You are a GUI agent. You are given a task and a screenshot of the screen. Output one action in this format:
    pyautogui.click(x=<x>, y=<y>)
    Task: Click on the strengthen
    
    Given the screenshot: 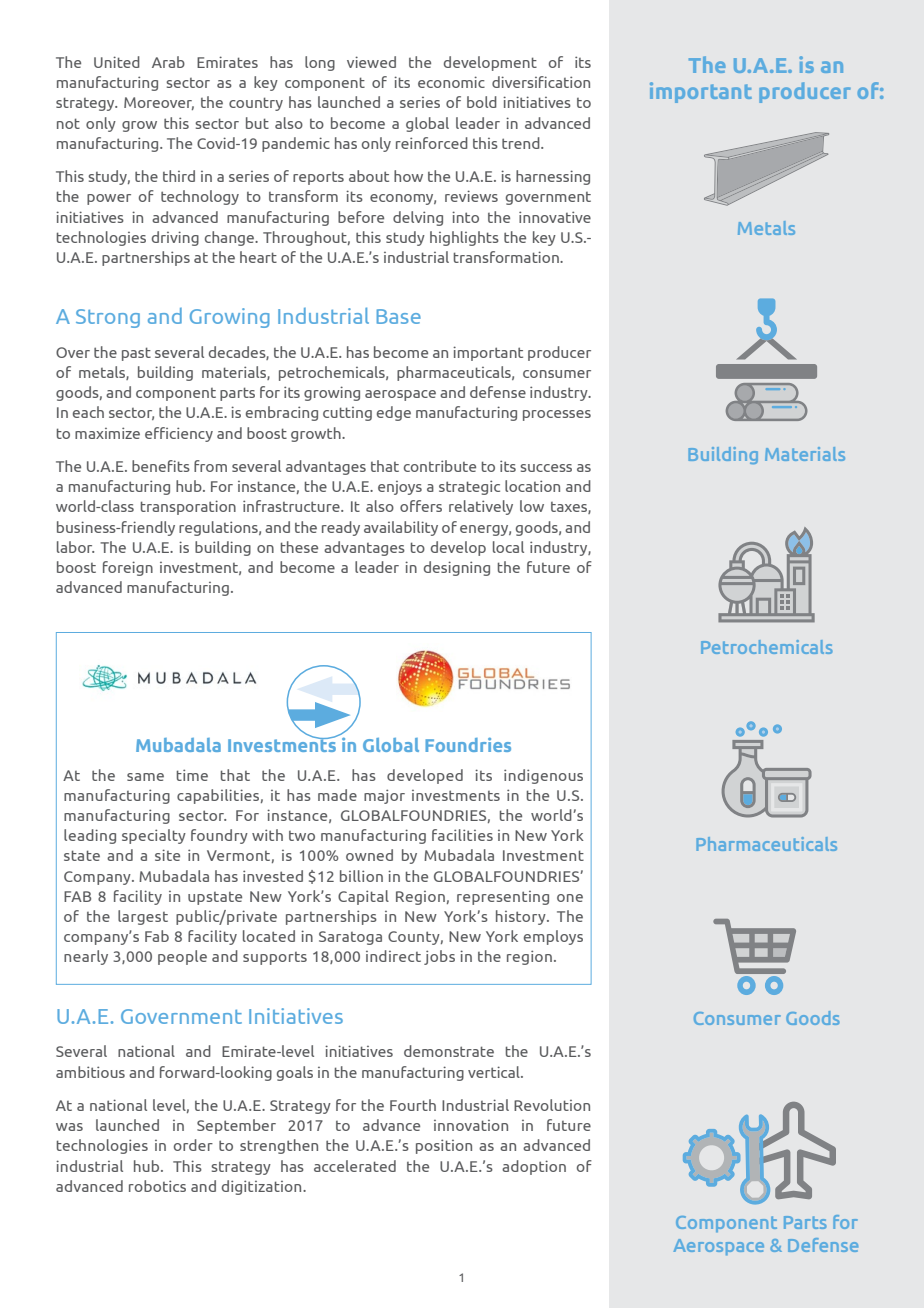 What is the action you would take?
    pyautogui.click(x=279, y=1146)
